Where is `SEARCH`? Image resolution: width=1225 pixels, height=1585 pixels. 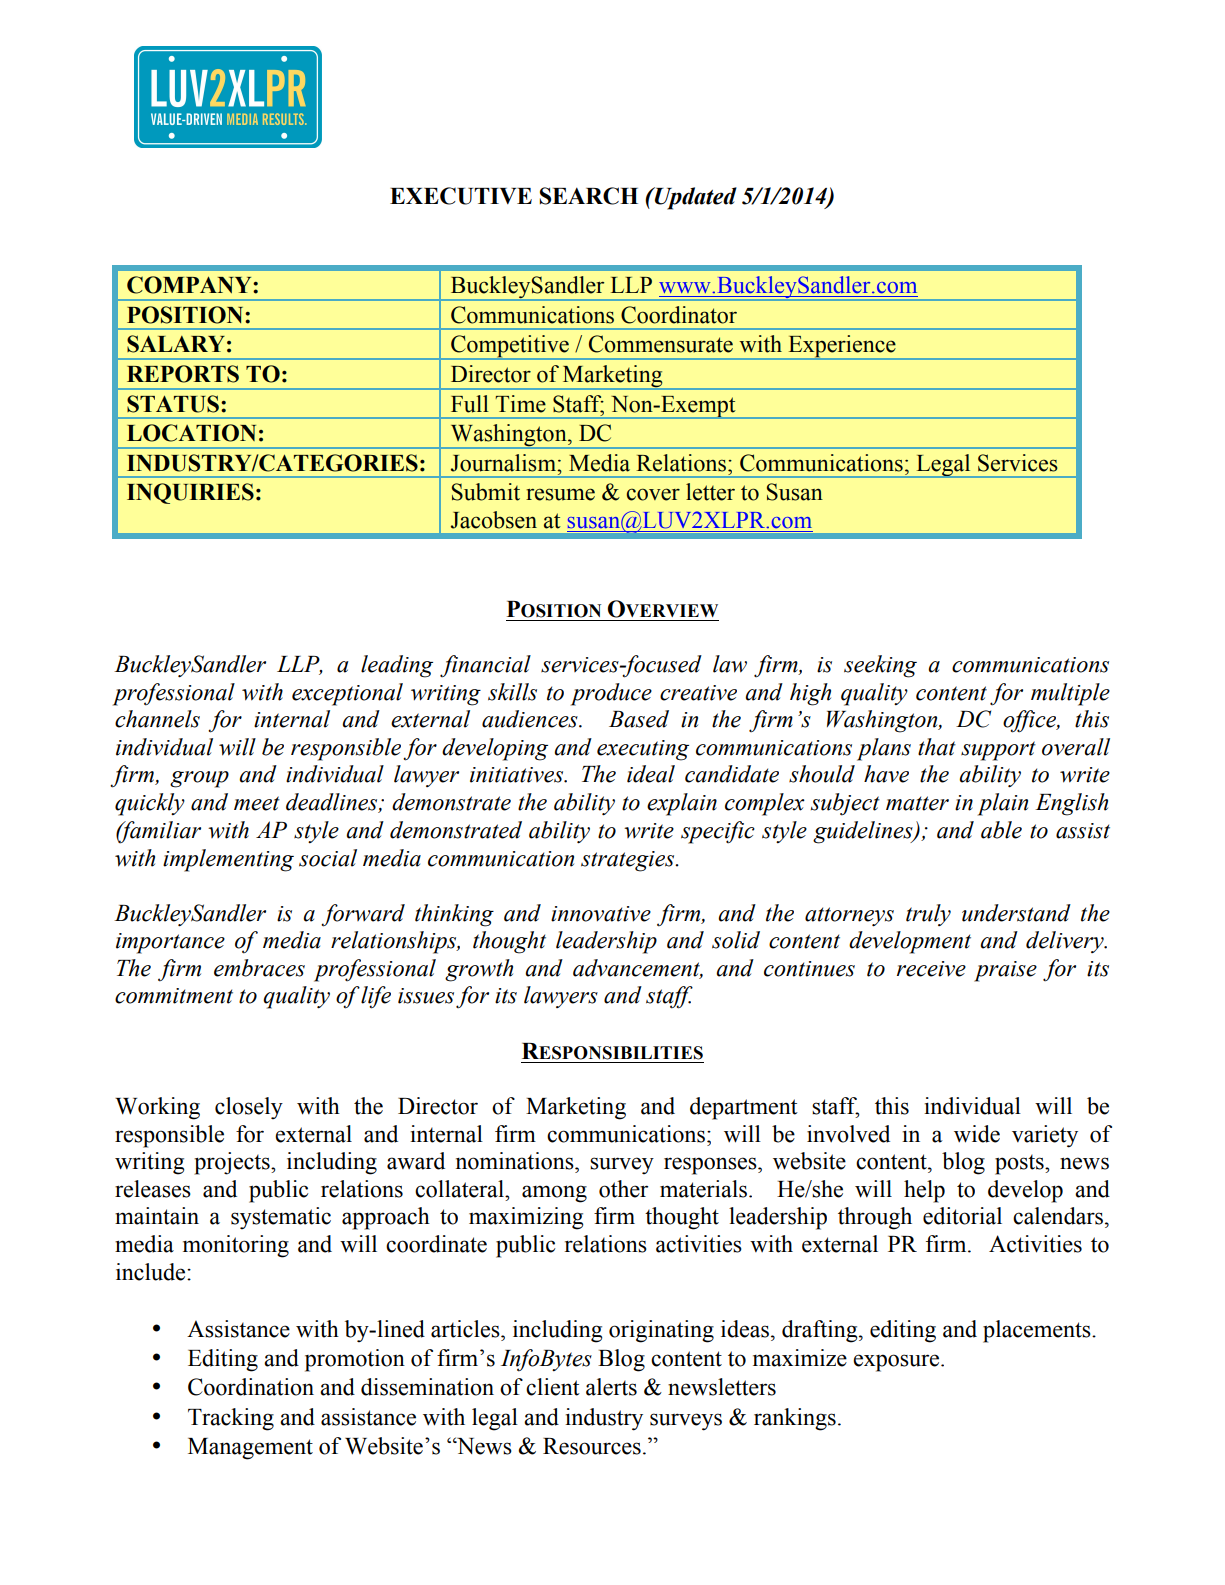
SEARCH is located at coordinates (588, 196).
